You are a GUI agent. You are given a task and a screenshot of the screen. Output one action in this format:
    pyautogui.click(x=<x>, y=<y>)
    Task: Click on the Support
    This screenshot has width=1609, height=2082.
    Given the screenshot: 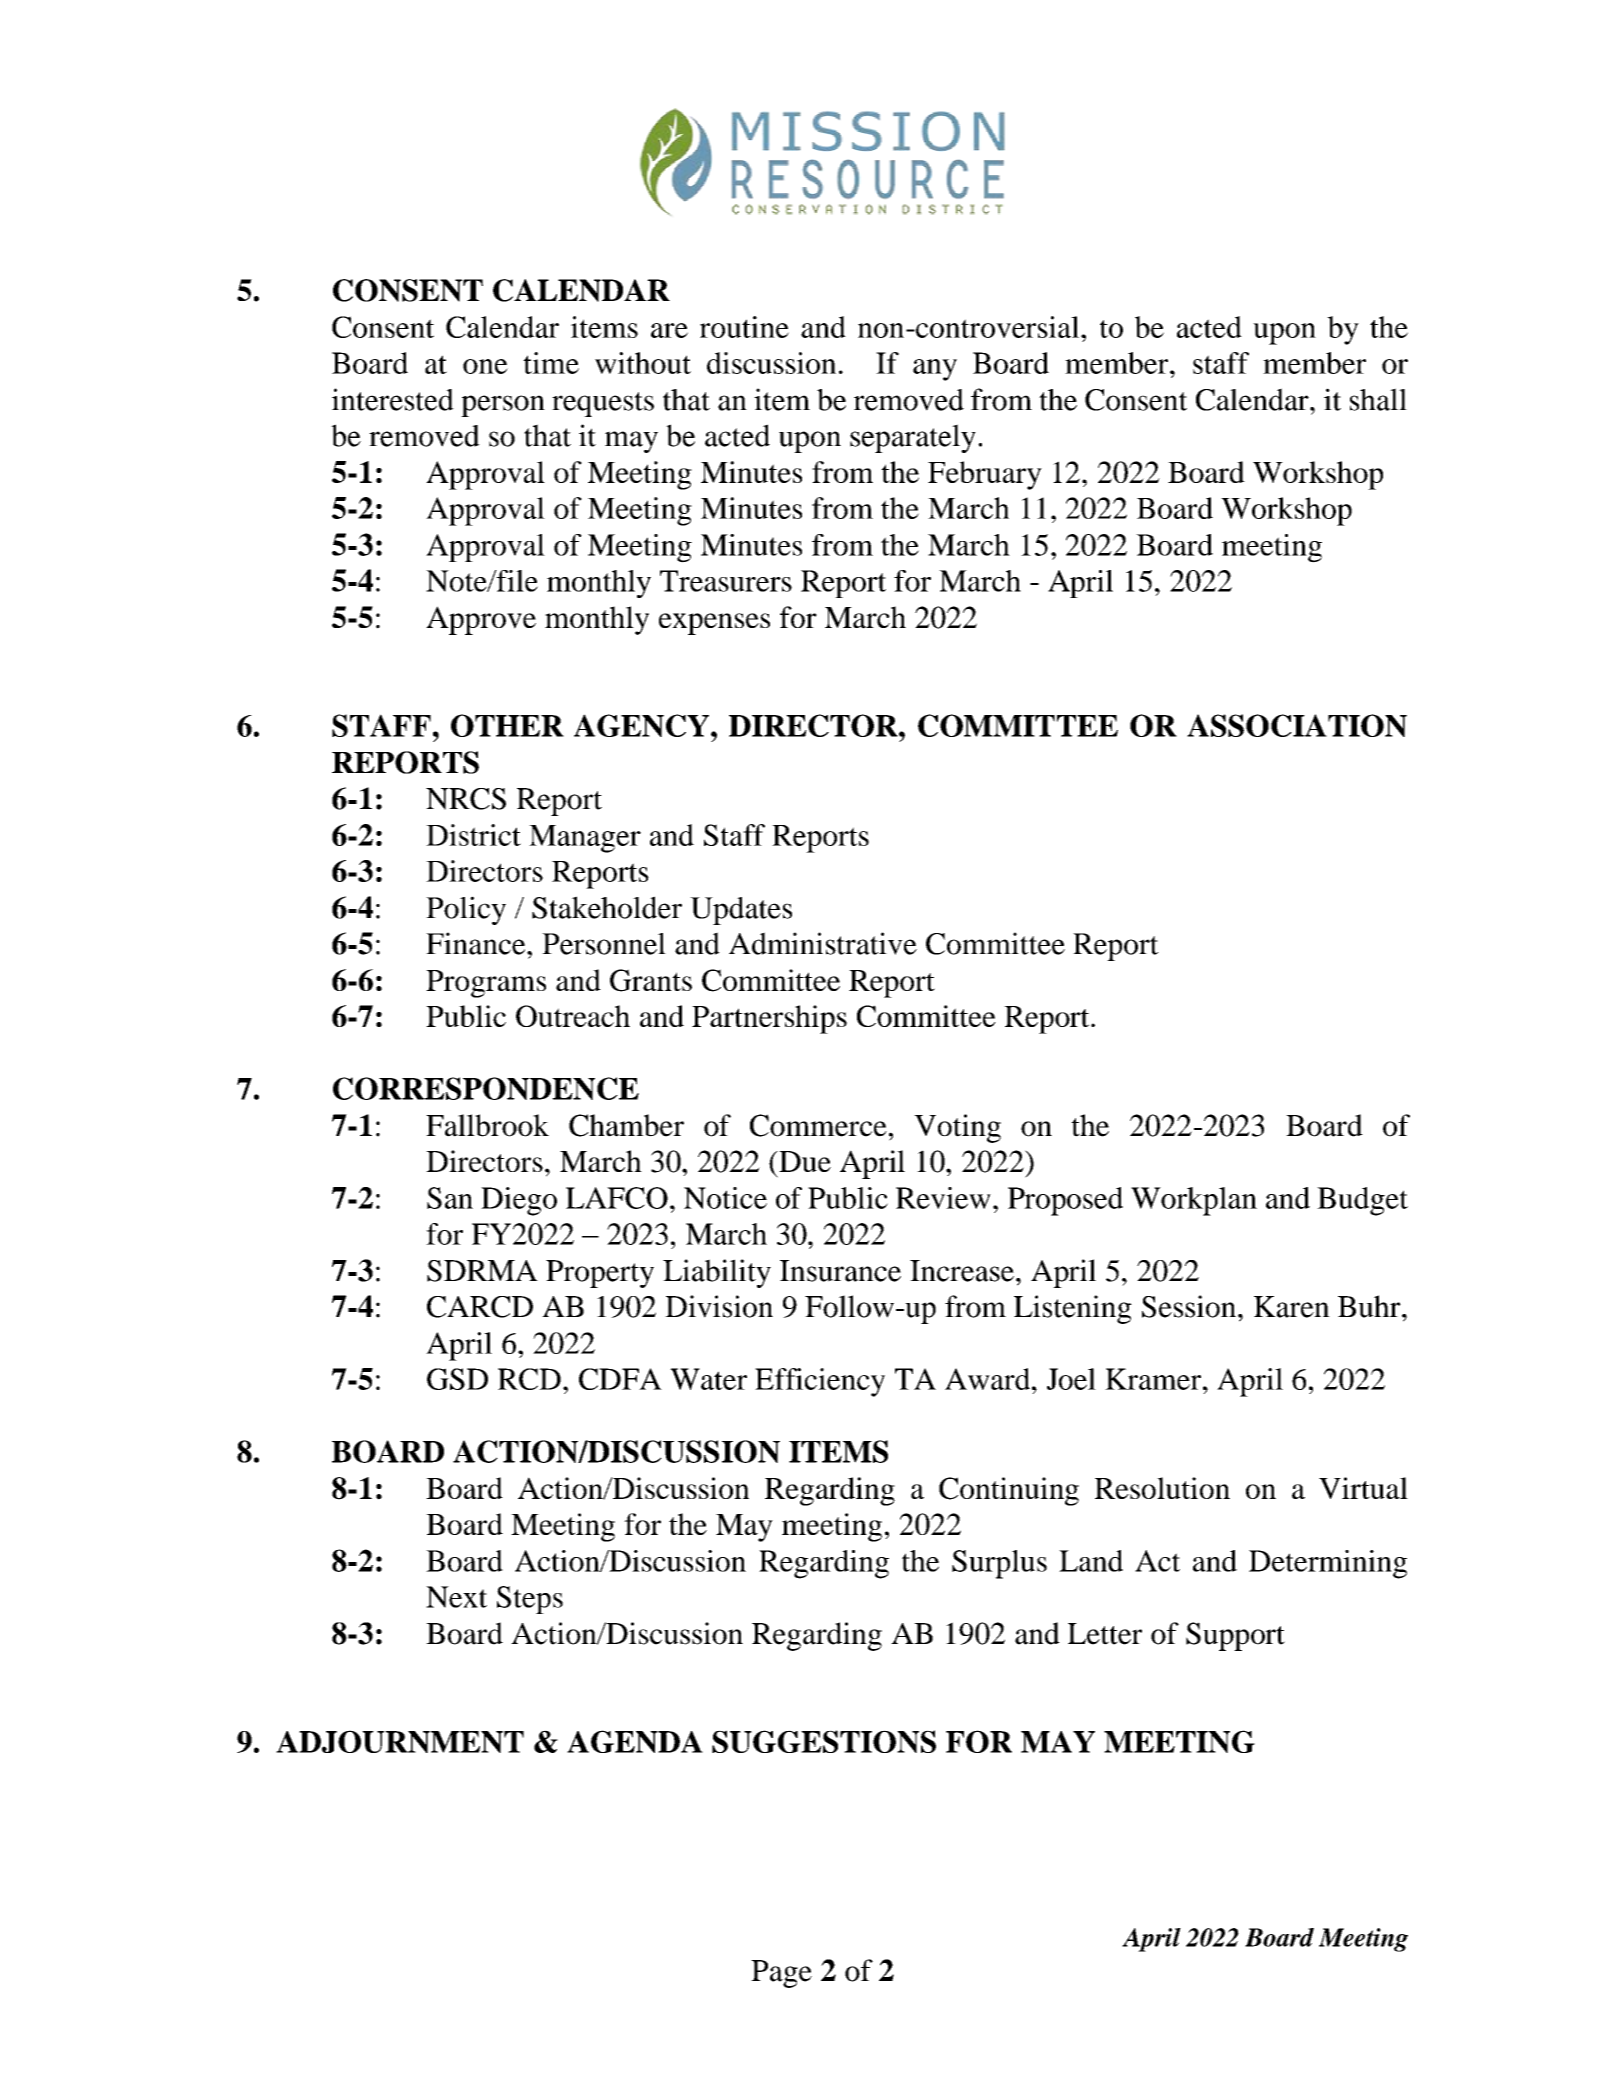 What is the action you would take?
    pyautogui.click(x=1235, y=1636)
